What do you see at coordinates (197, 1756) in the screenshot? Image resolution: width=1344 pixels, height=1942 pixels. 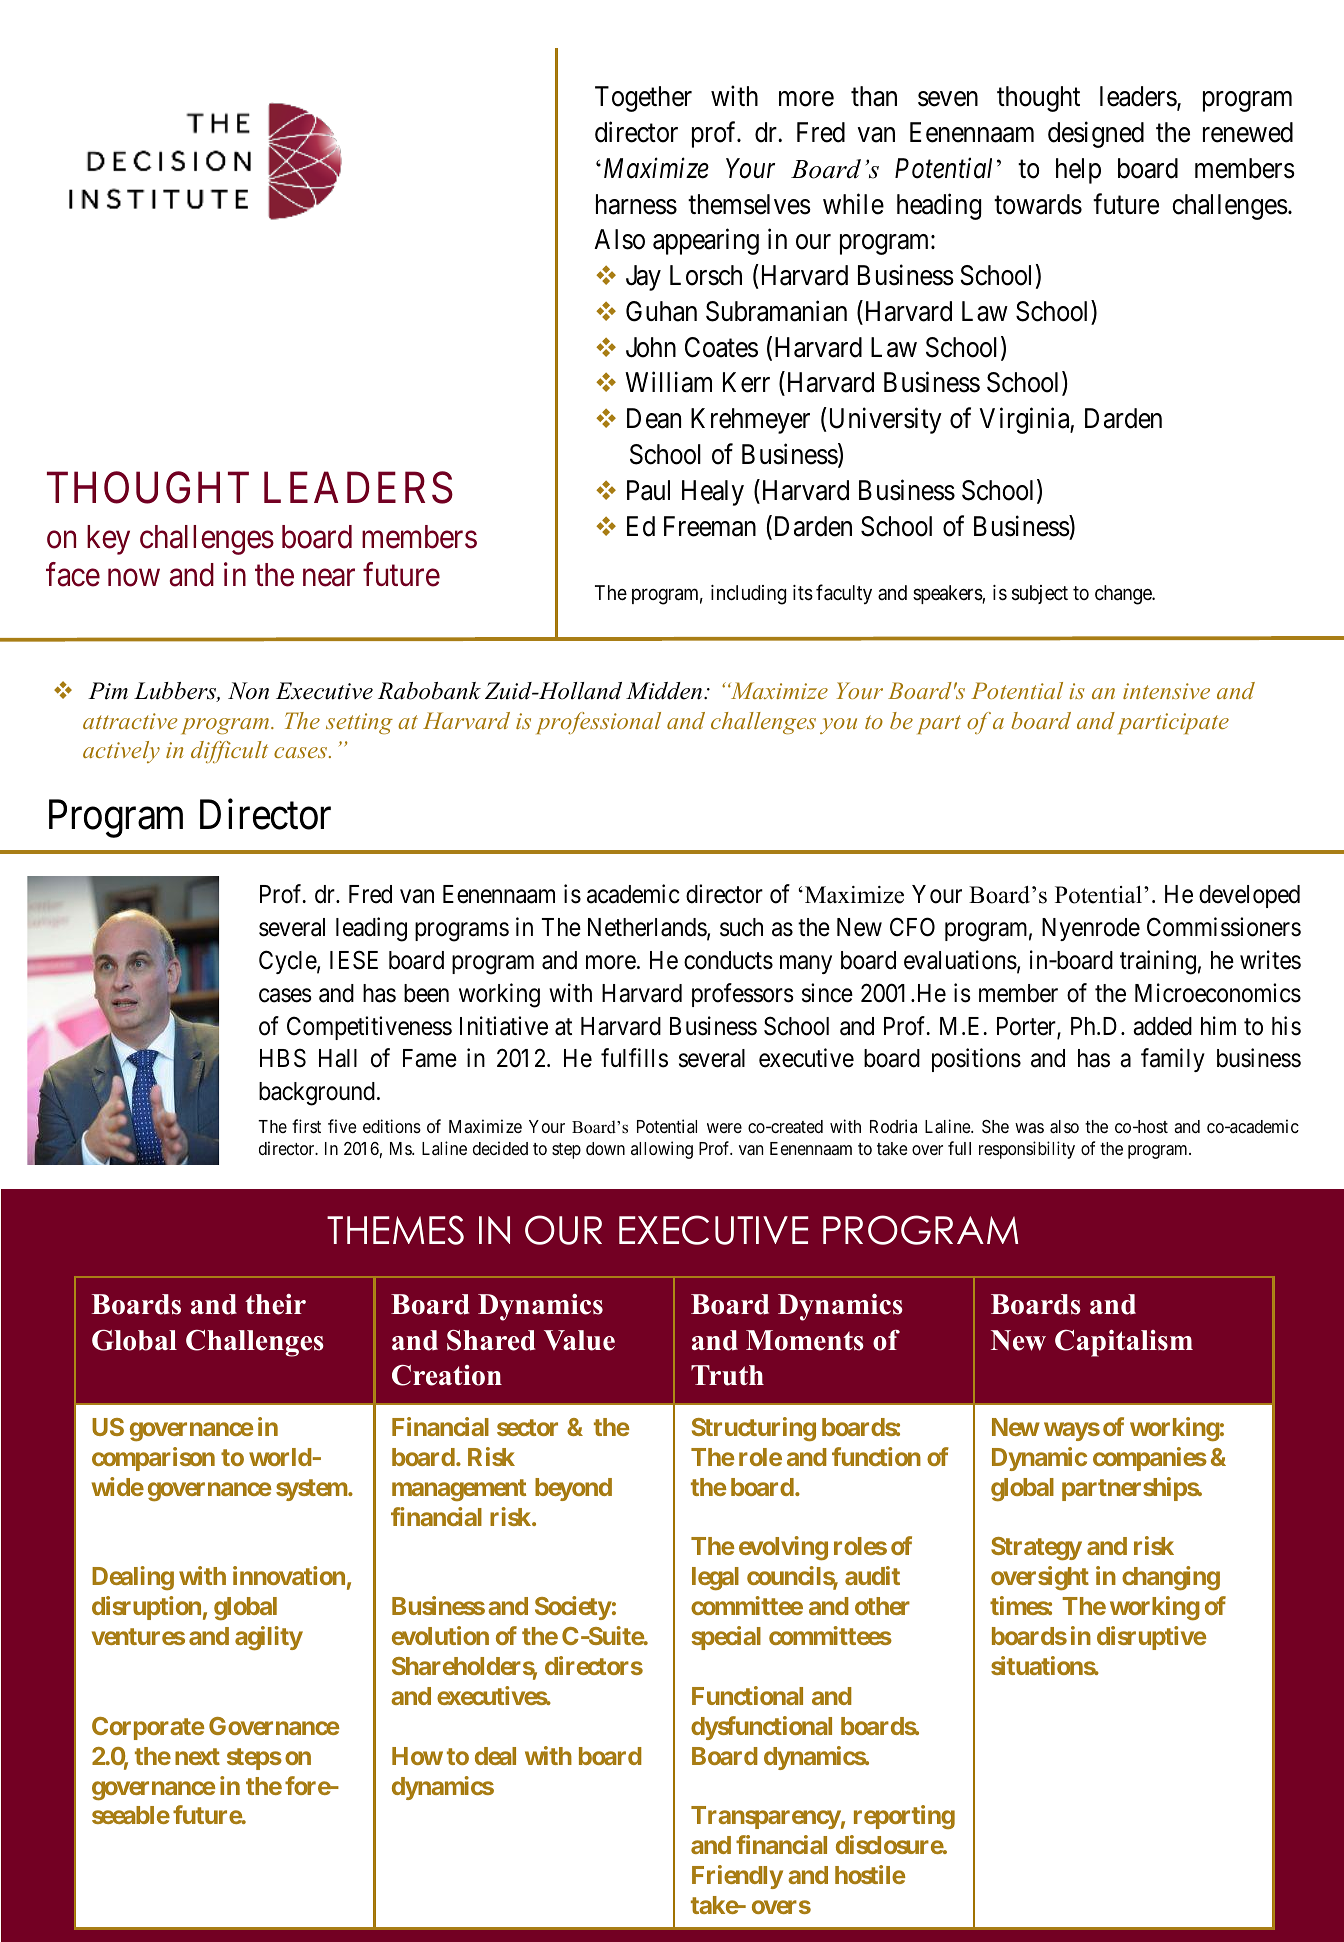 I see `next` at bounding box center [197, 1756].
